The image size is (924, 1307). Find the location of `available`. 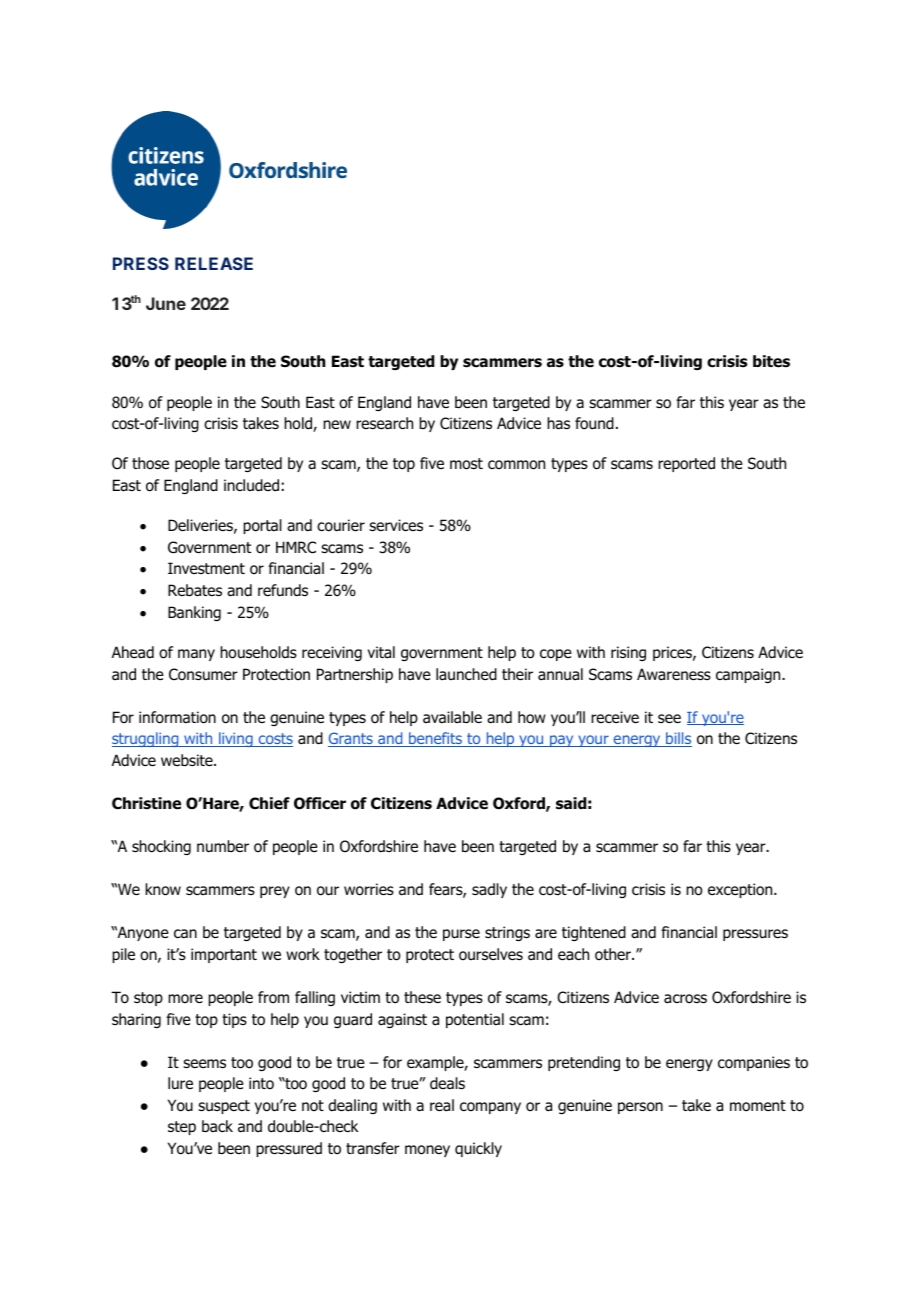

available is located at coordinates (452, 717).
